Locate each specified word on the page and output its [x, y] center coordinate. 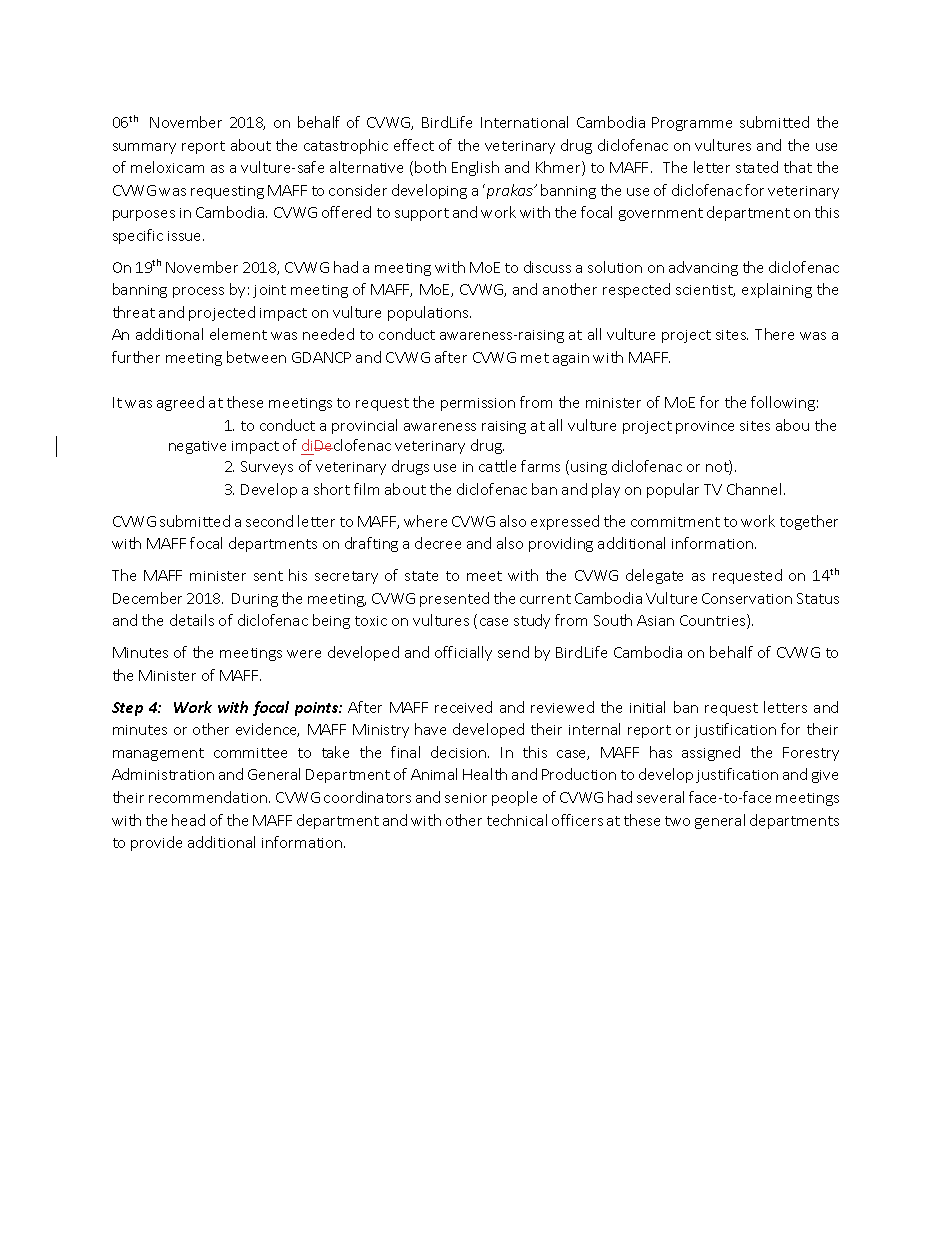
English [475, 168]
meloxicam [167, 167]
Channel [756, 489]
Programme [692, 124]
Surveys [267, 468]
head [188, 820]
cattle [497, 466]
